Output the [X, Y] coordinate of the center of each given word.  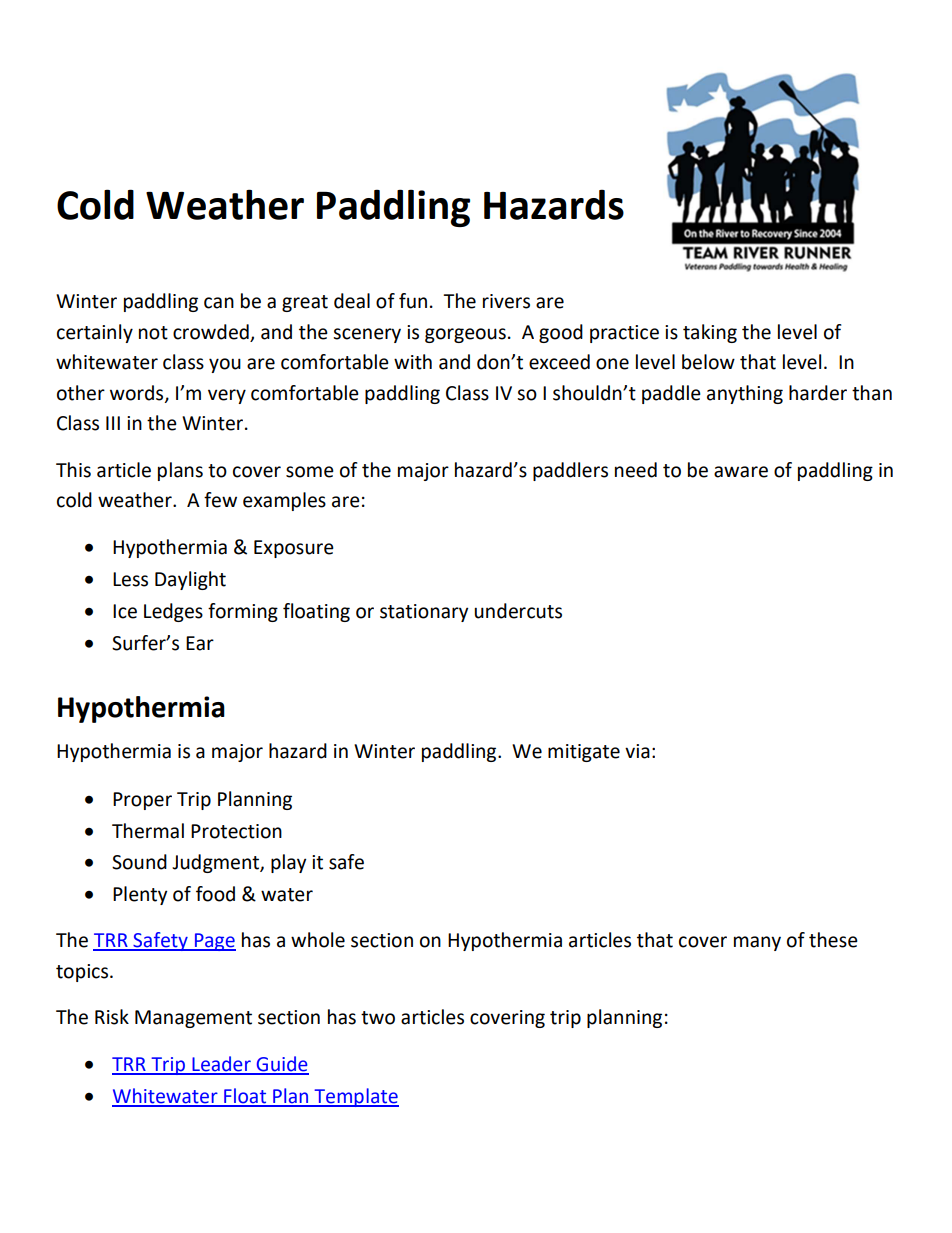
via [637, 751]
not [153, 333]
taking [710, 333]
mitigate [584, 753]
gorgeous [465, 335]
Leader [221, 1065]
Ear [200, 643]
